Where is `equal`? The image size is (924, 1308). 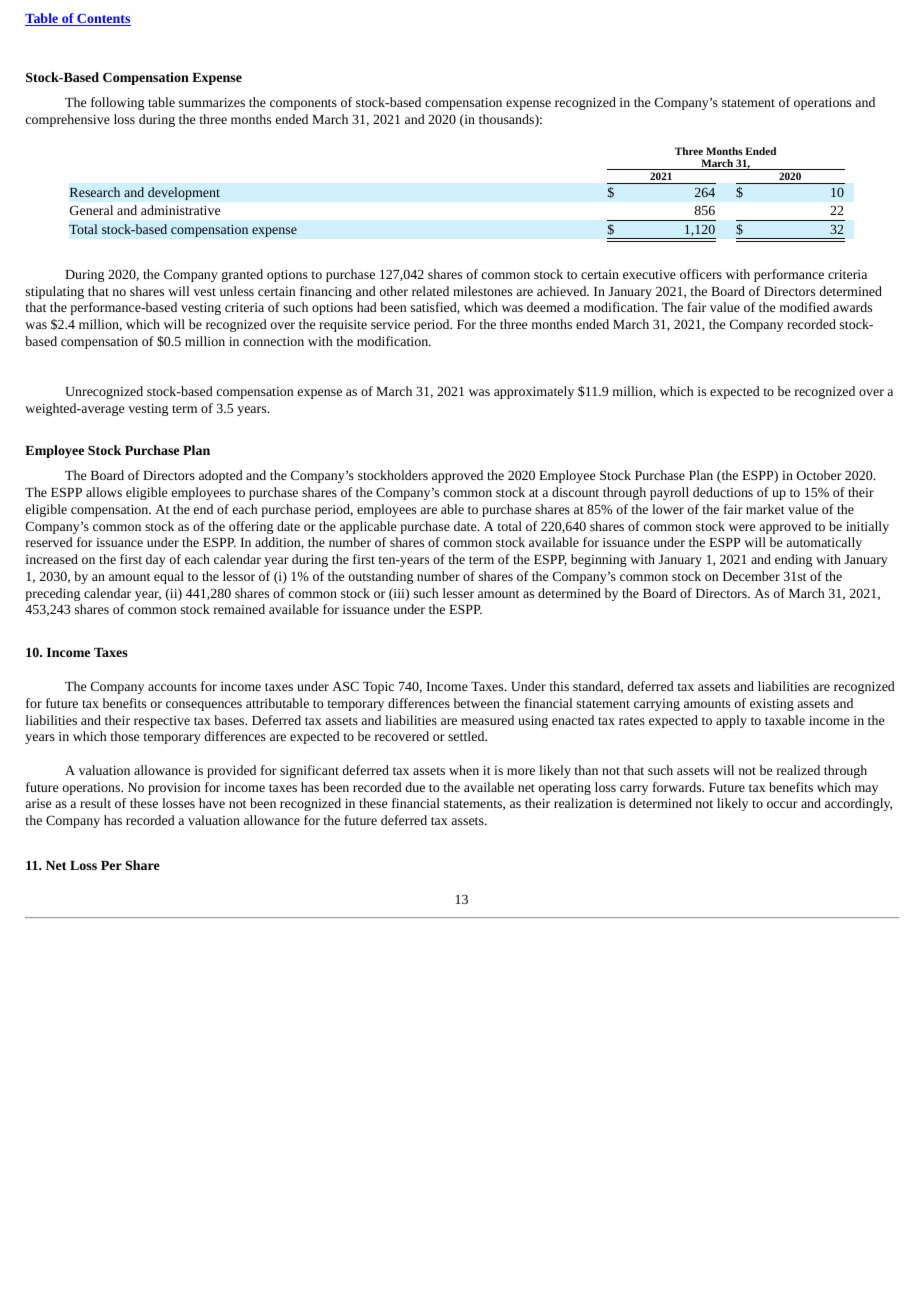 equal is located at coordinates (169, 577).
